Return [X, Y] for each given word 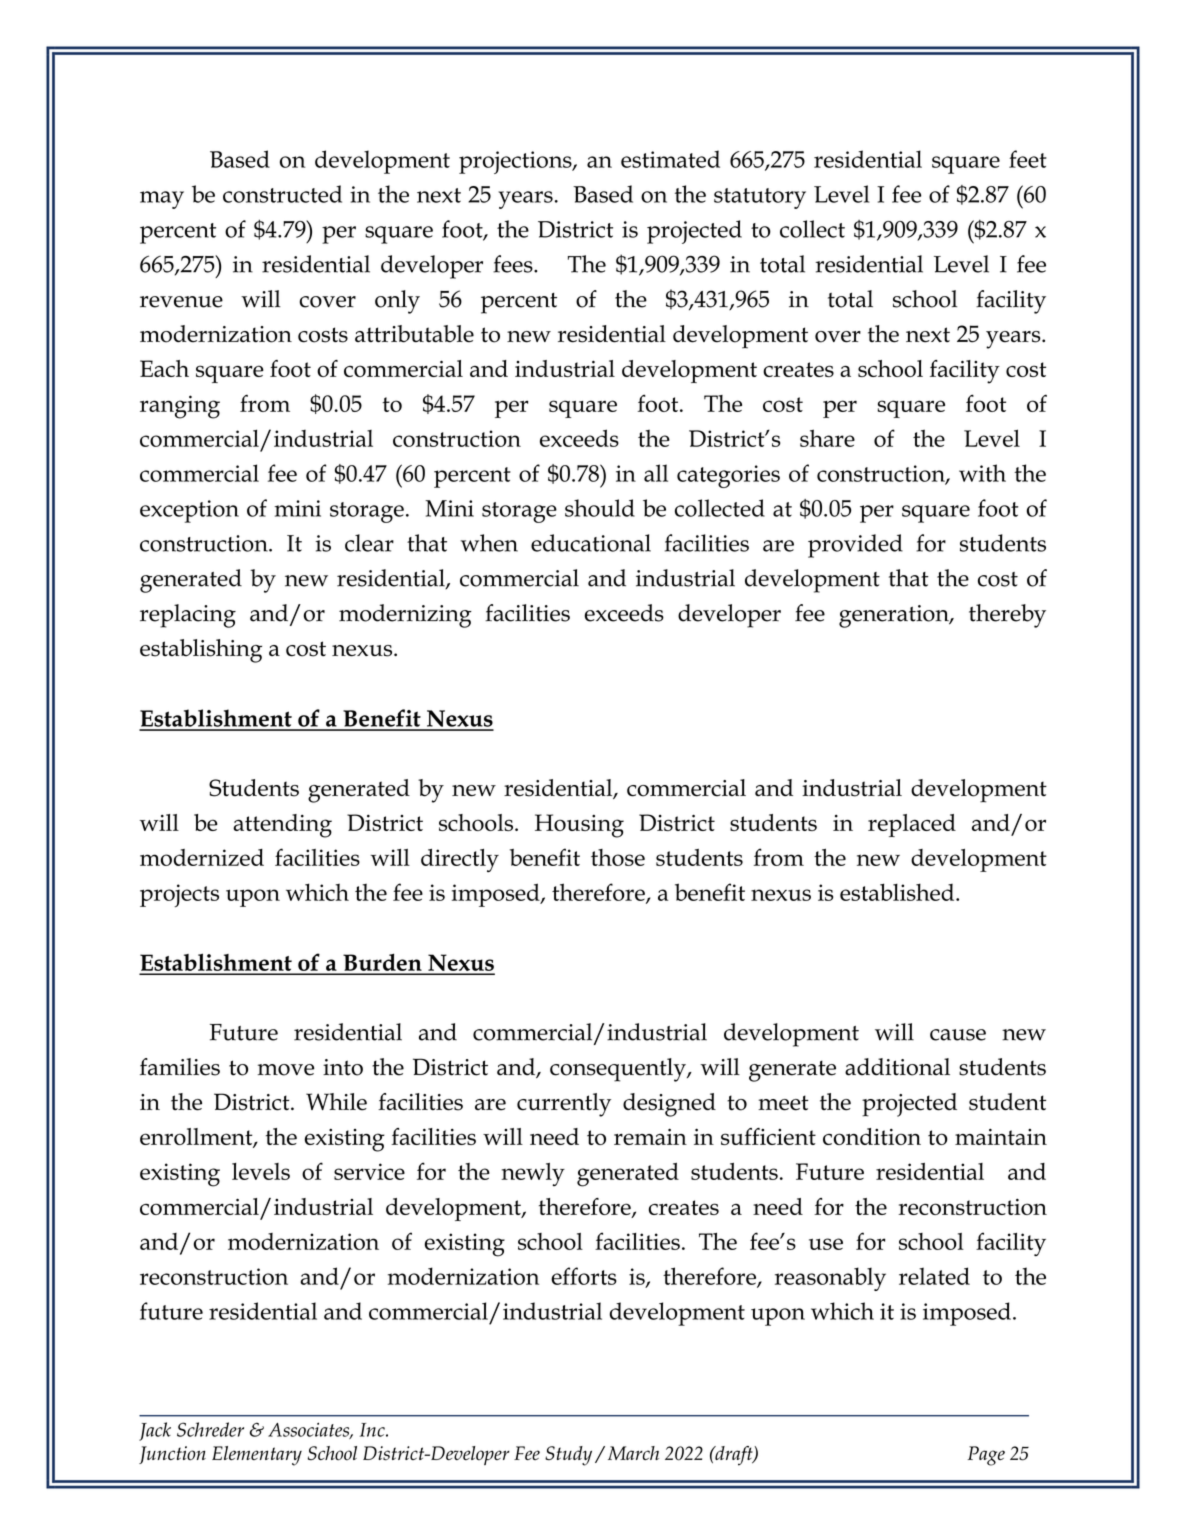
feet [1028, 159]
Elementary [257, 1456]
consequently [619, 1070]
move [286, 1070]
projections [516, 162]
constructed [282, 194]
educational [591, 543]
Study [568, 1456]
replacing [188, 616]
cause [958, 1035]
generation [895, 616]
